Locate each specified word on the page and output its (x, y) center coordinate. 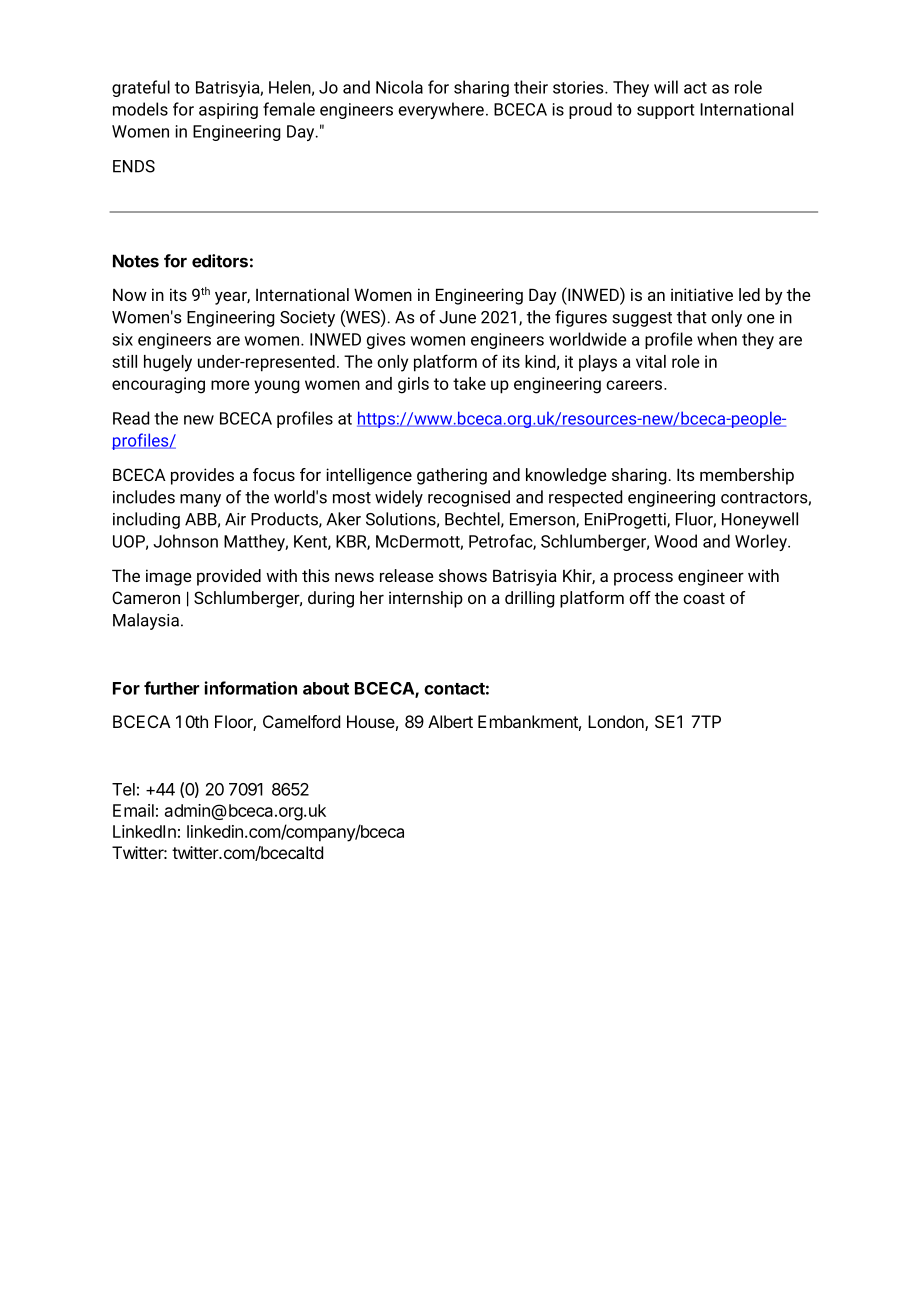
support (665, 111)
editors (220, 261)
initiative (702, 294)
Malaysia (146, 621)
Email (133, 810)
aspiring (228, 111)
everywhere (441, 110)
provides (202, 476)
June (457, 317)
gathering (452, 476)
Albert (450, 721)
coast (704, 598)
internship (426, 599)
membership (747, 476)
